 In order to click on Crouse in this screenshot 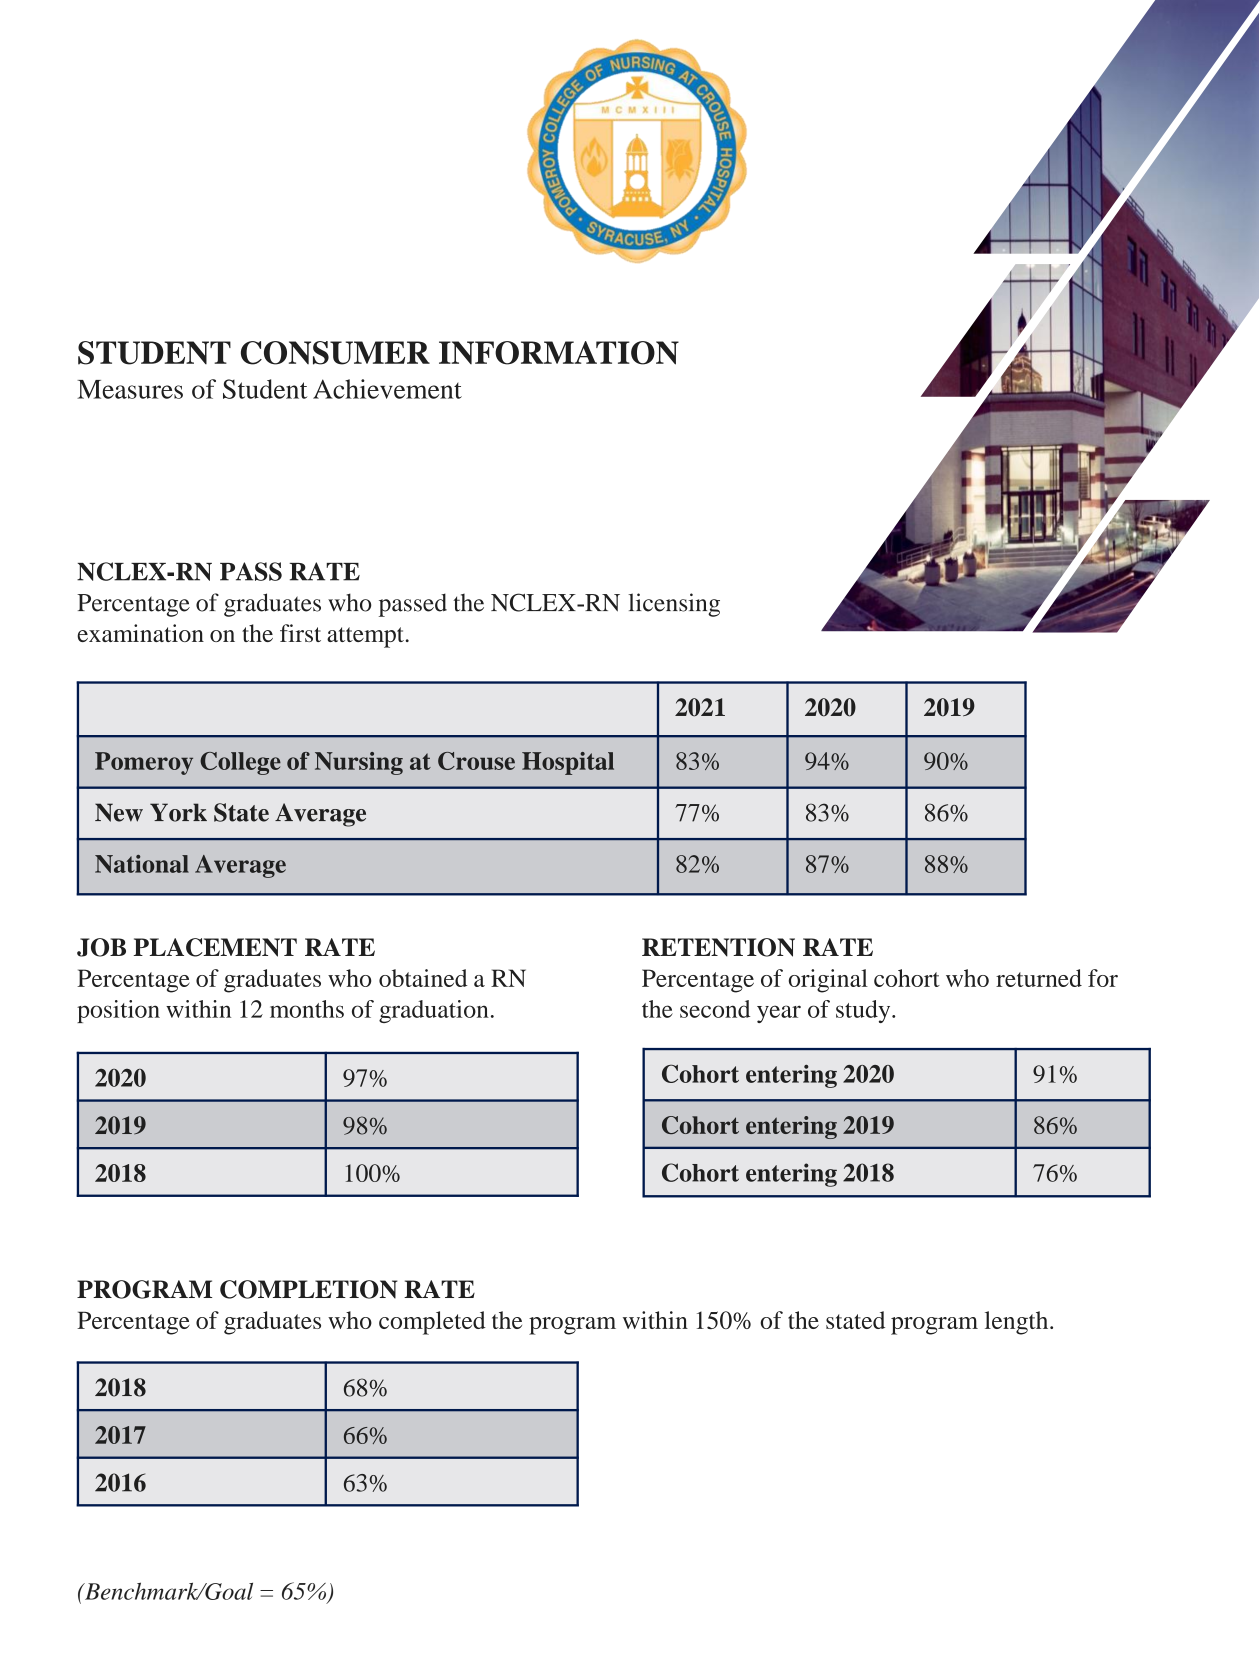, I will do `click(476, 761)`.
